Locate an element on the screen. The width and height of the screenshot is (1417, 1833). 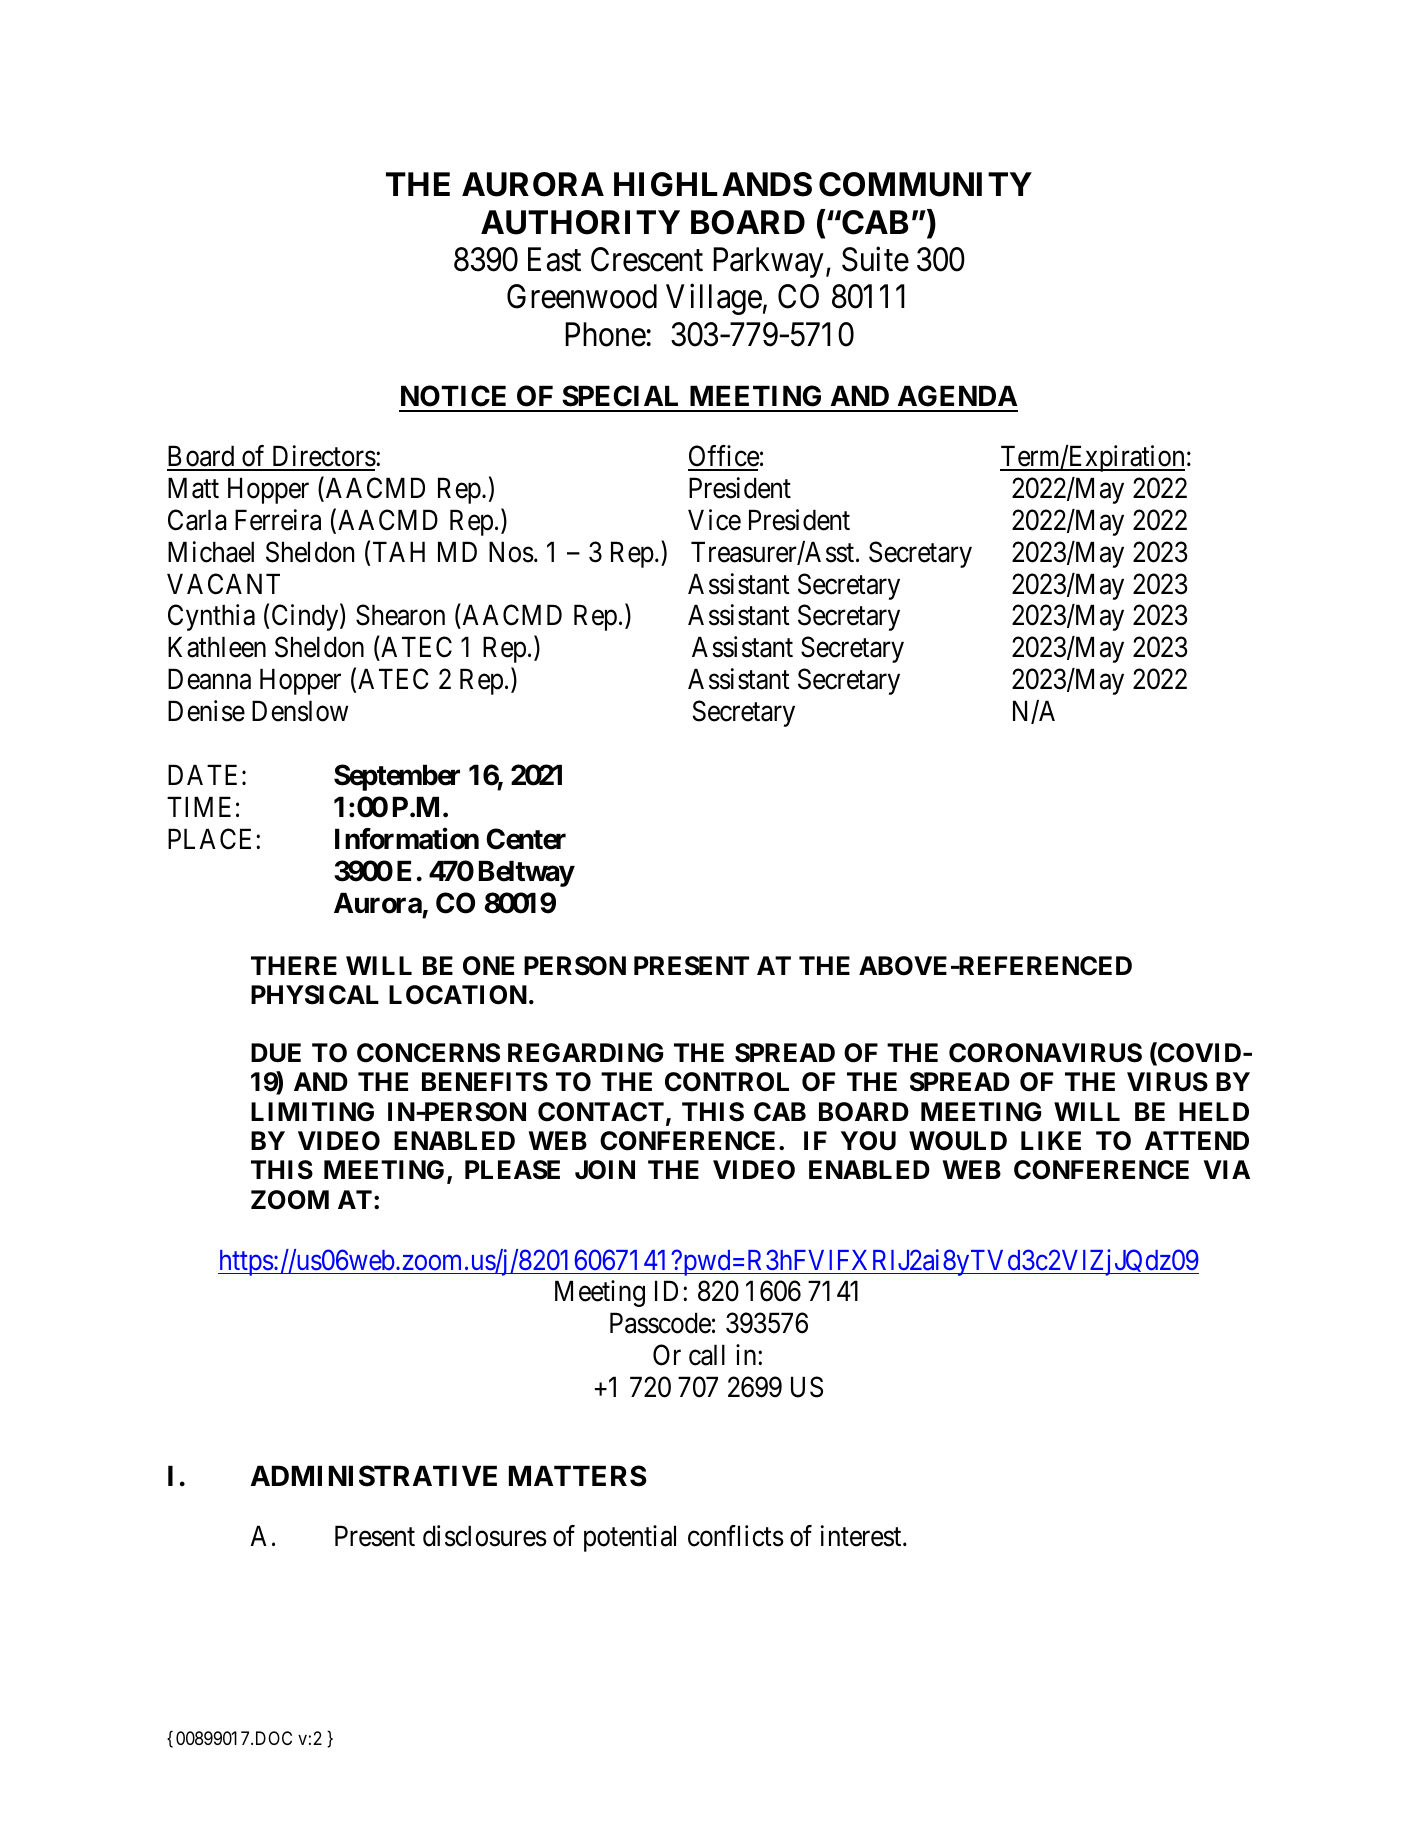
COMMUNITY is located at coordinates (925, 184).
